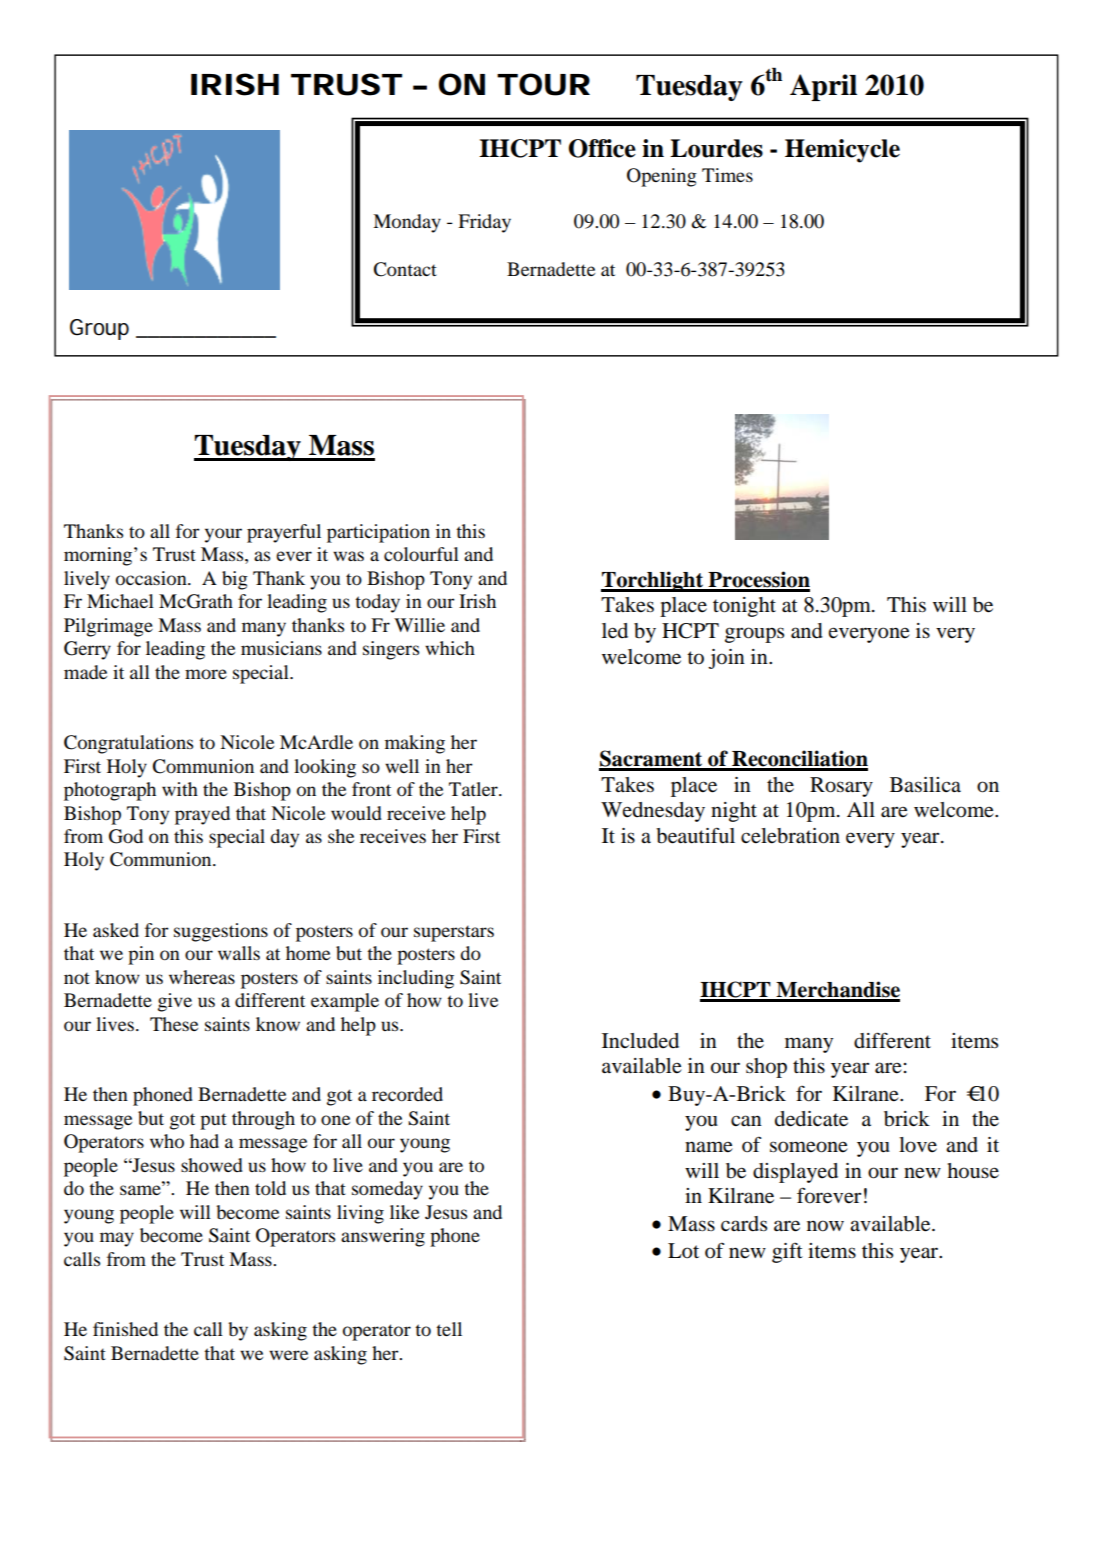 This document has width=1105, height=1563. I want to click on Monday, so click(407, 223).
